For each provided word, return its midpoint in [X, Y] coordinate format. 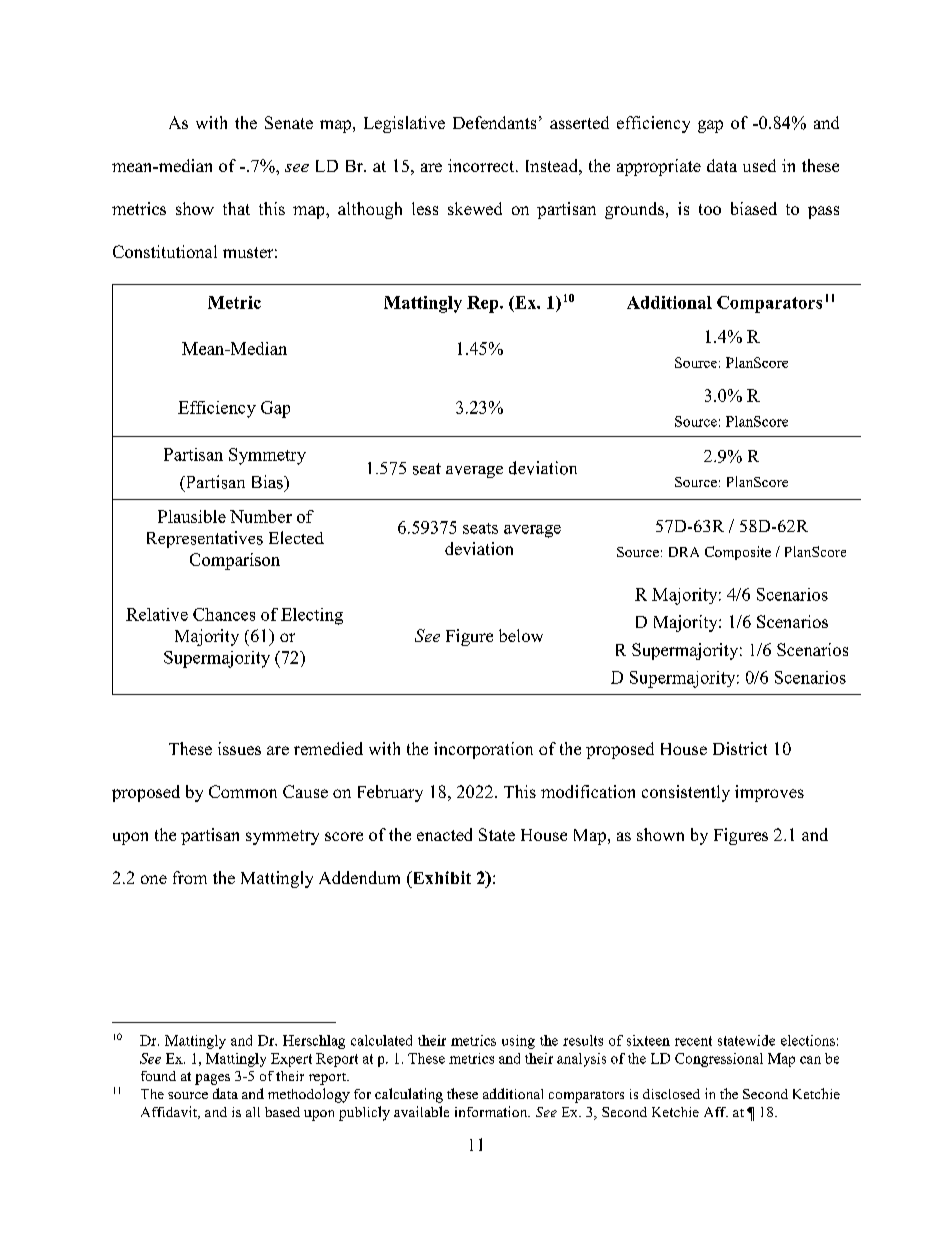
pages [212, 1079]
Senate [289, 122]
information [492, 1111]
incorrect [482, 165]
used [759, 165]
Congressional [719, 1060]
